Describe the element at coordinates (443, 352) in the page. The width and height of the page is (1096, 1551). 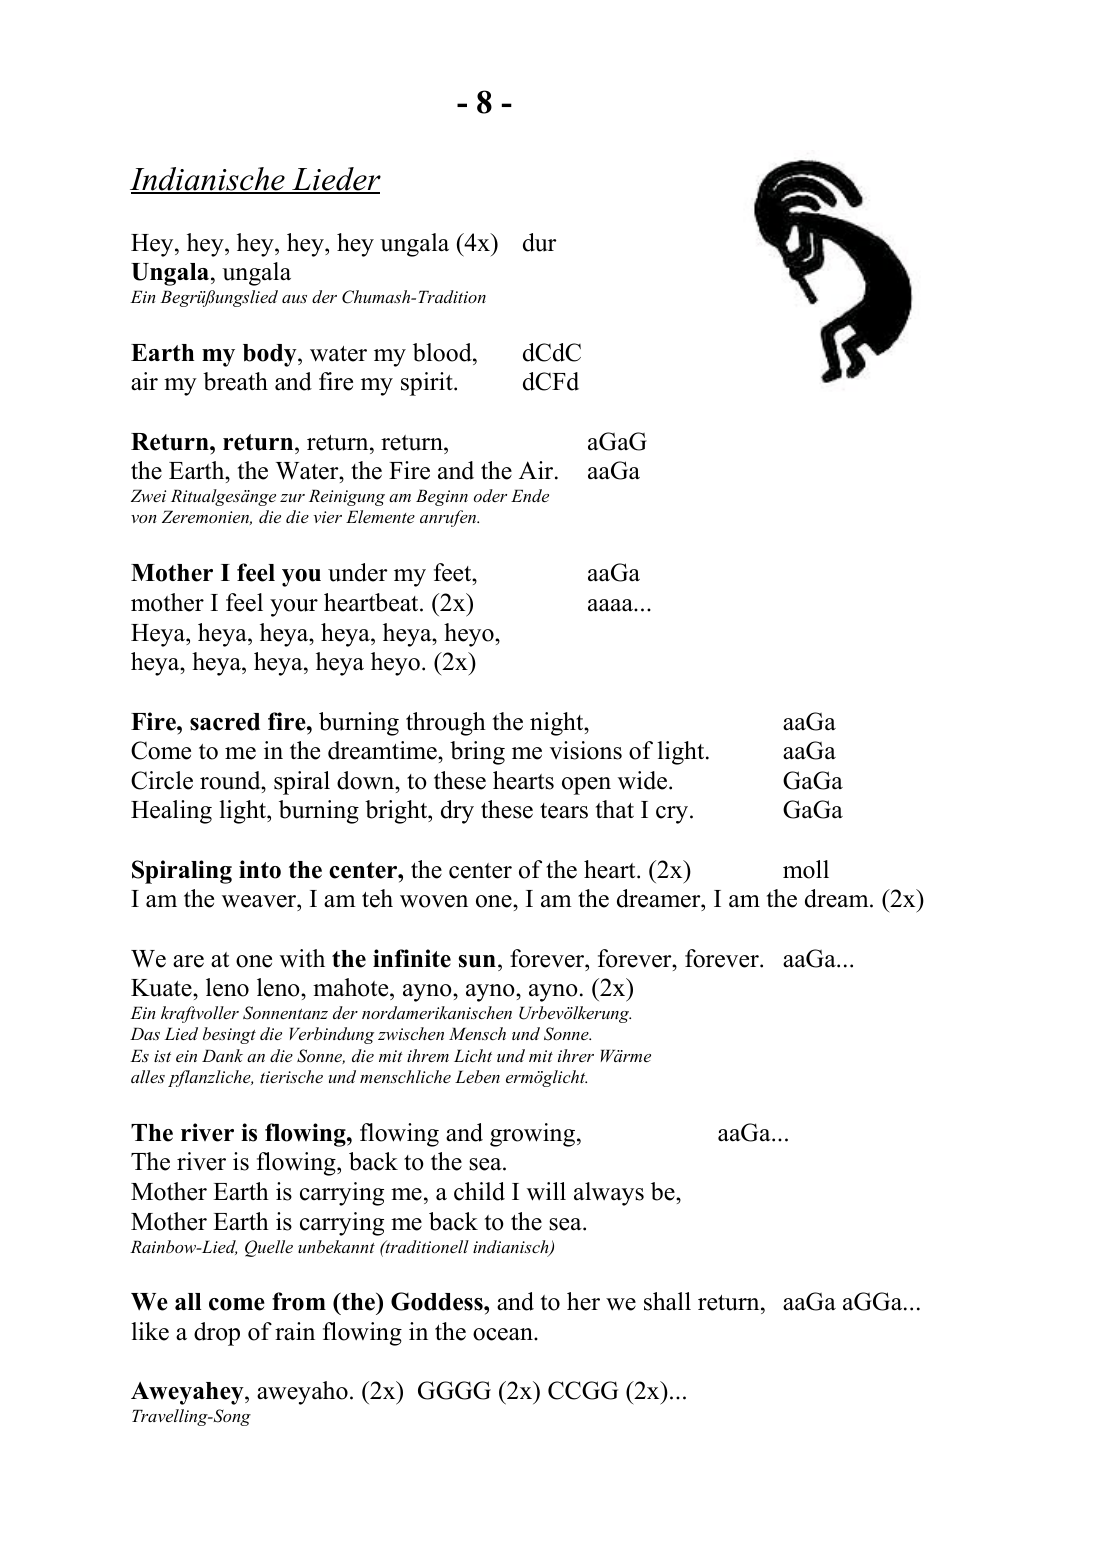
I see `blood` at that location.
